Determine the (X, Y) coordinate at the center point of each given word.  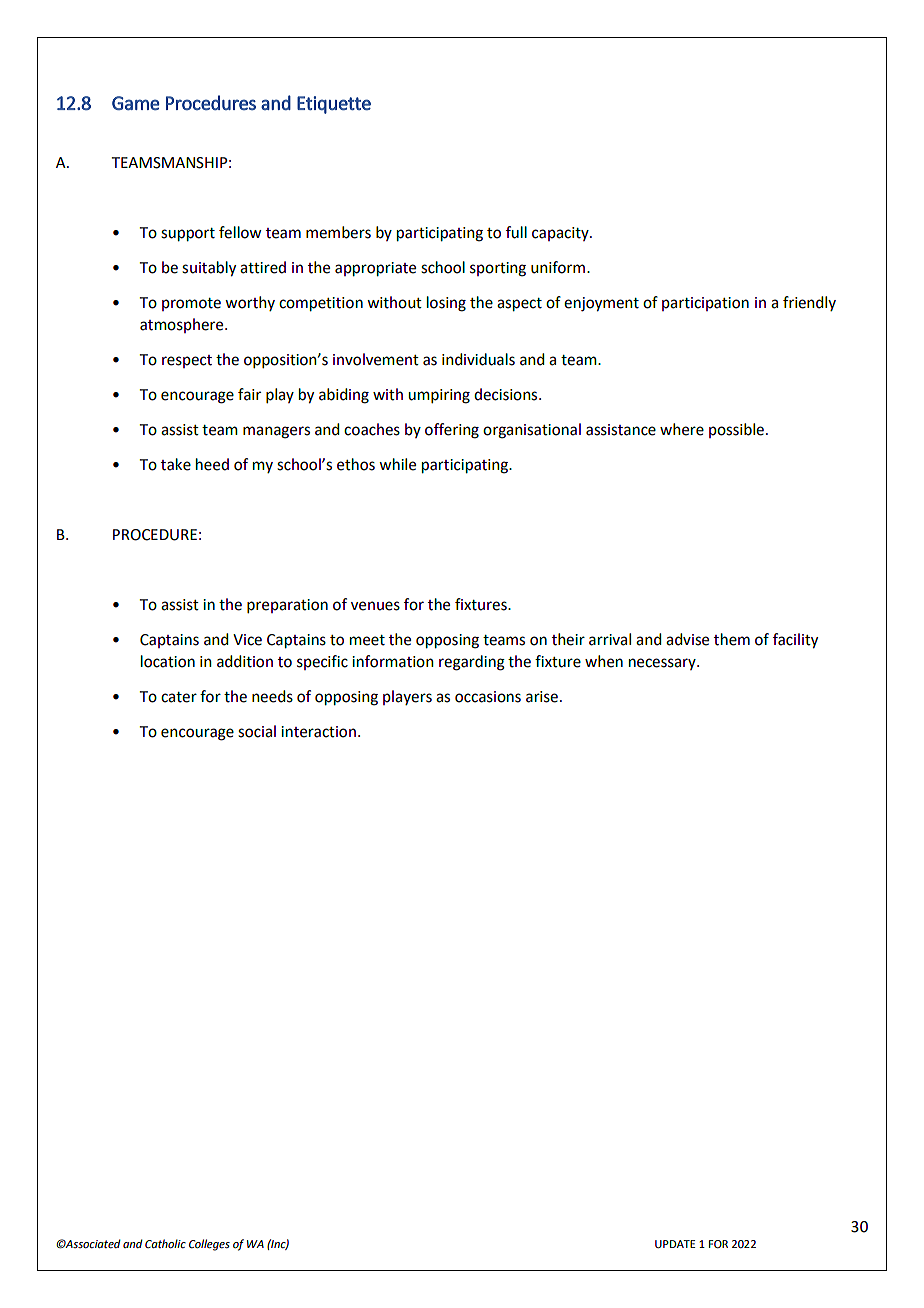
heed (212, 464)
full (516, 232)
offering (452, 431)
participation (705, 304)
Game (136, 103)
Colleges (209, 1245)
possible (736, 430)
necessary (663, 664)
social (257, 731)
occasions (488, 697)
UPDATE (675, 1244)
